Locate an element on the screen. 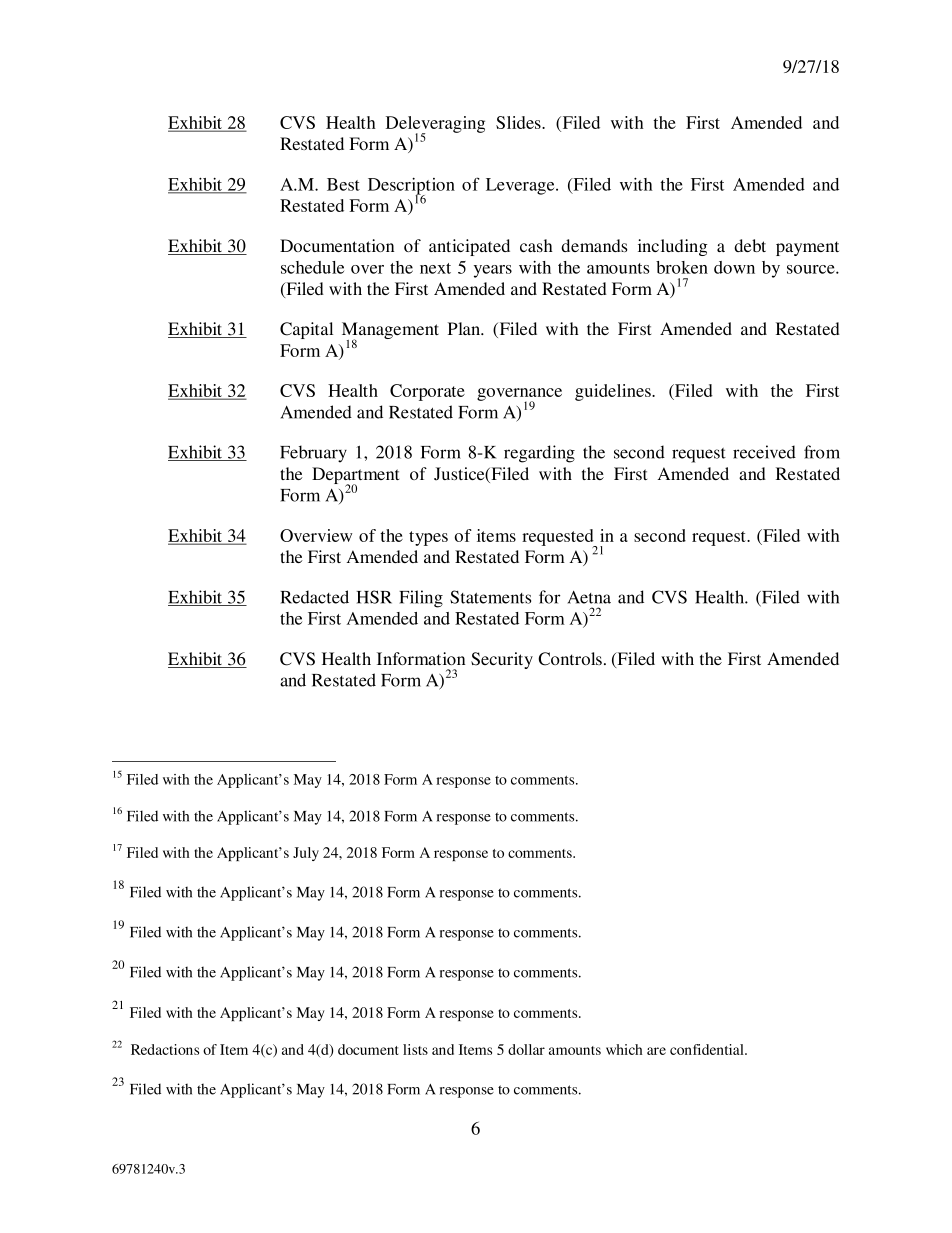 The height and width of the screenshot is (1233, 952). Capital is located at coordinates (306, 330).
